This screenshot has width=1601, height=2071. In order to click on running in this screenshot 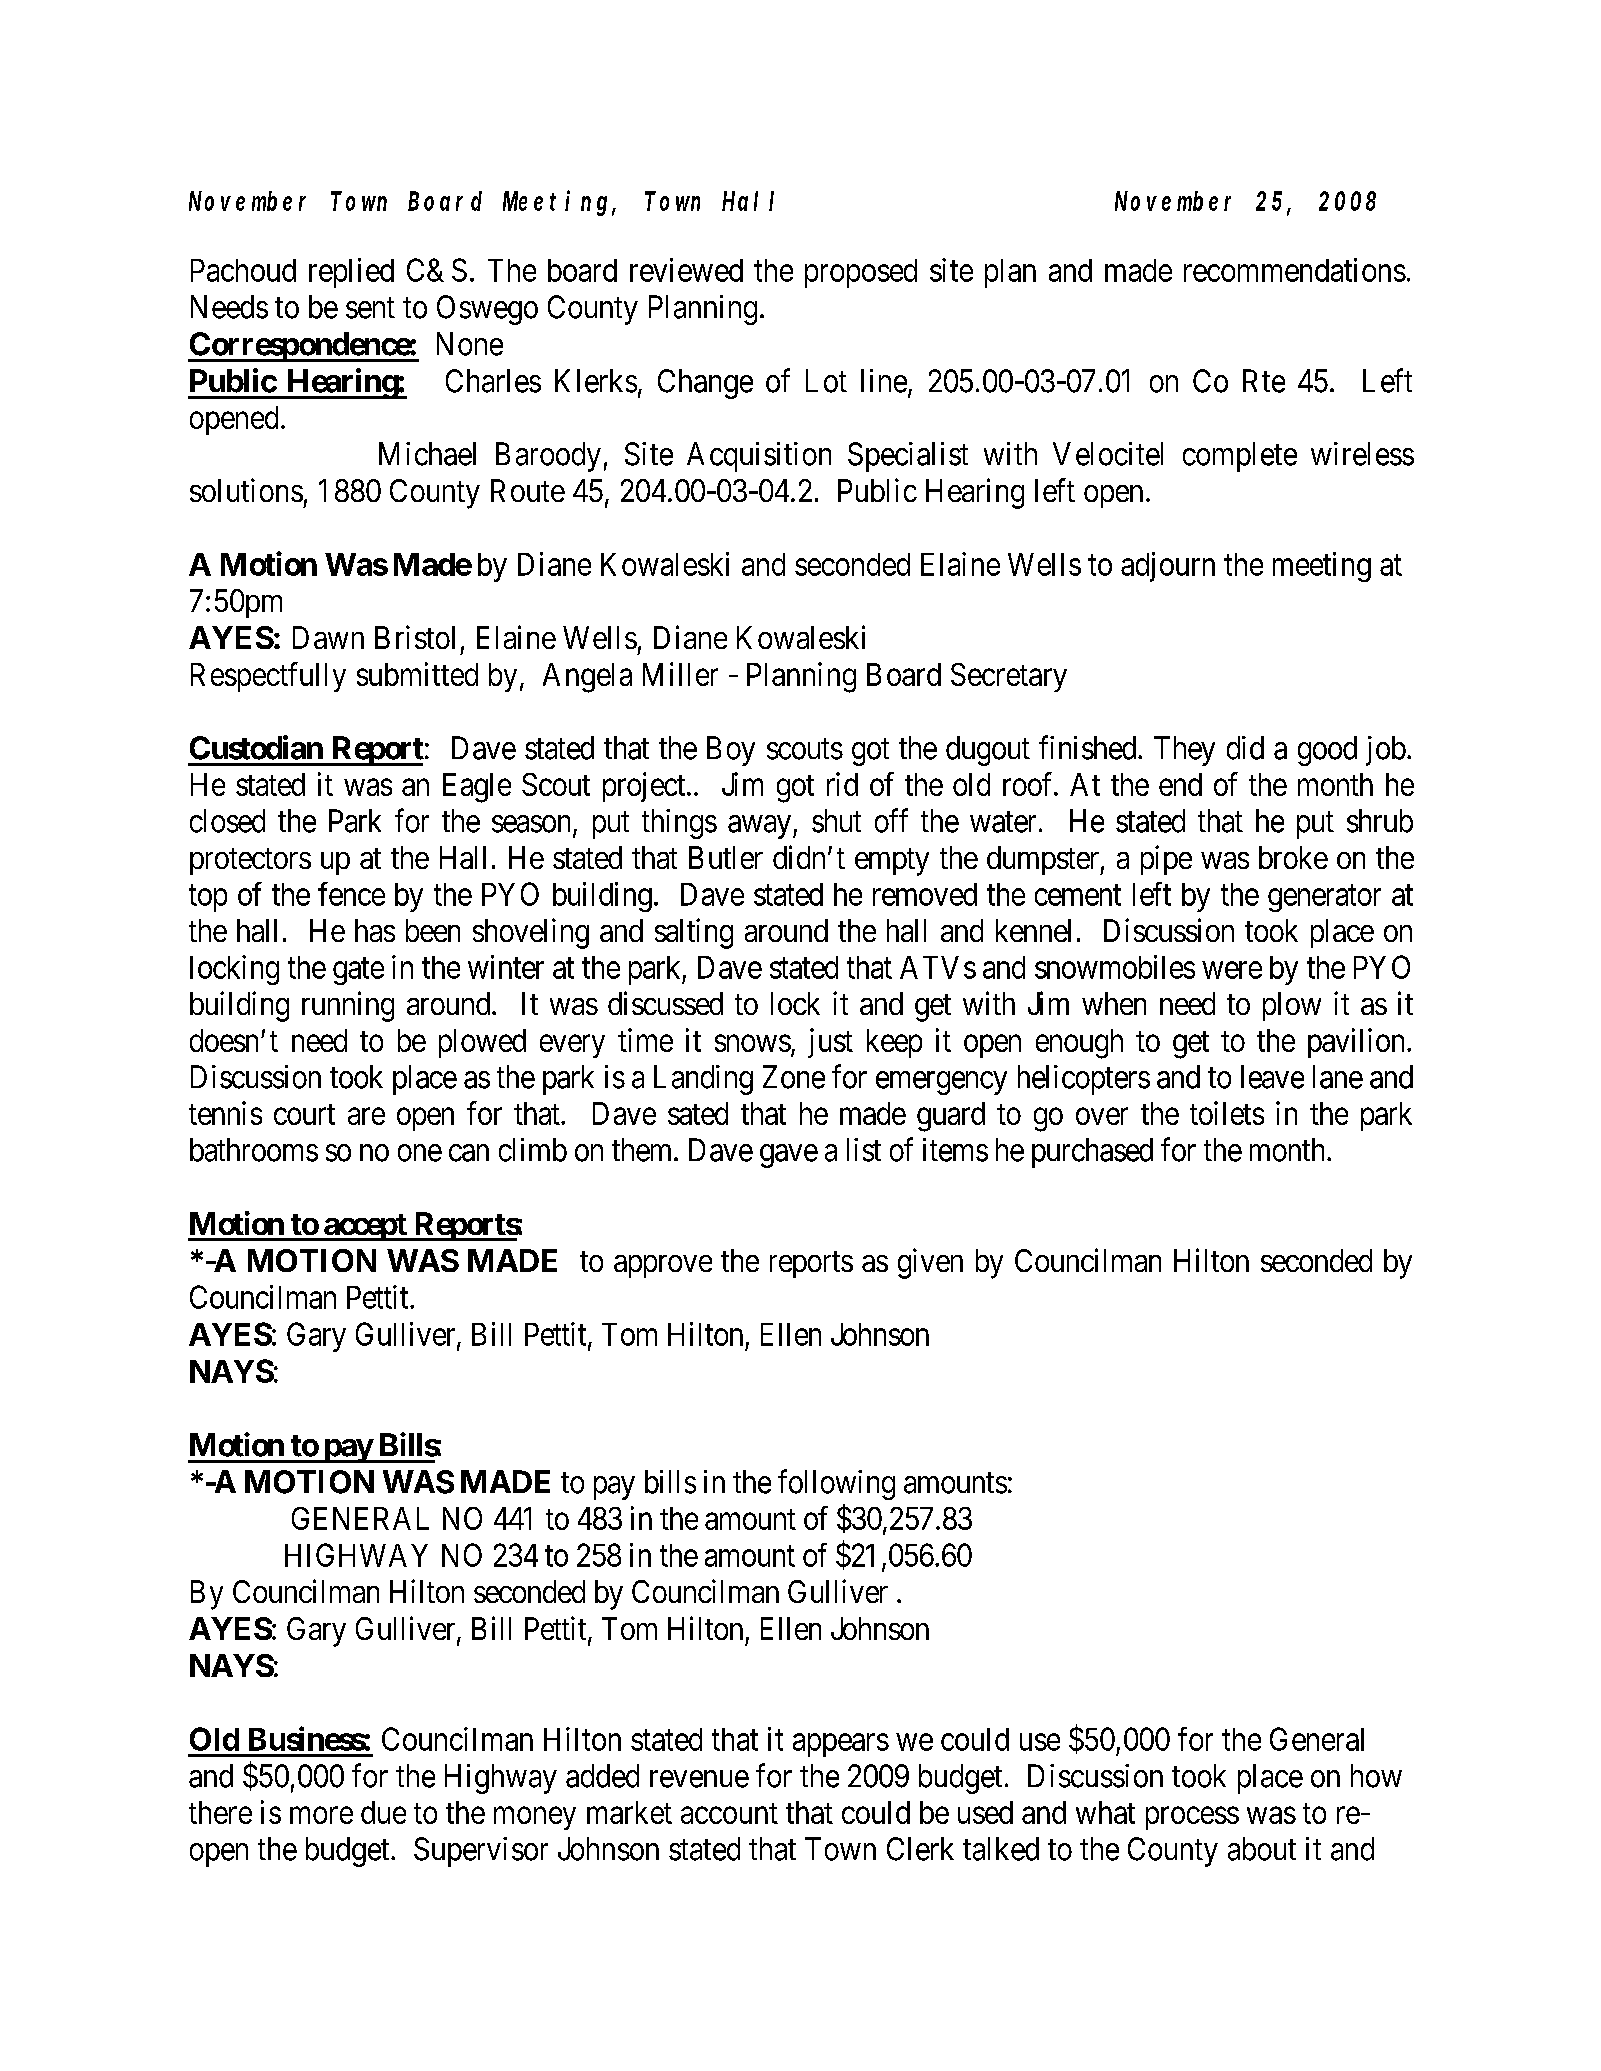, I will do `click(348, 1006)`.
